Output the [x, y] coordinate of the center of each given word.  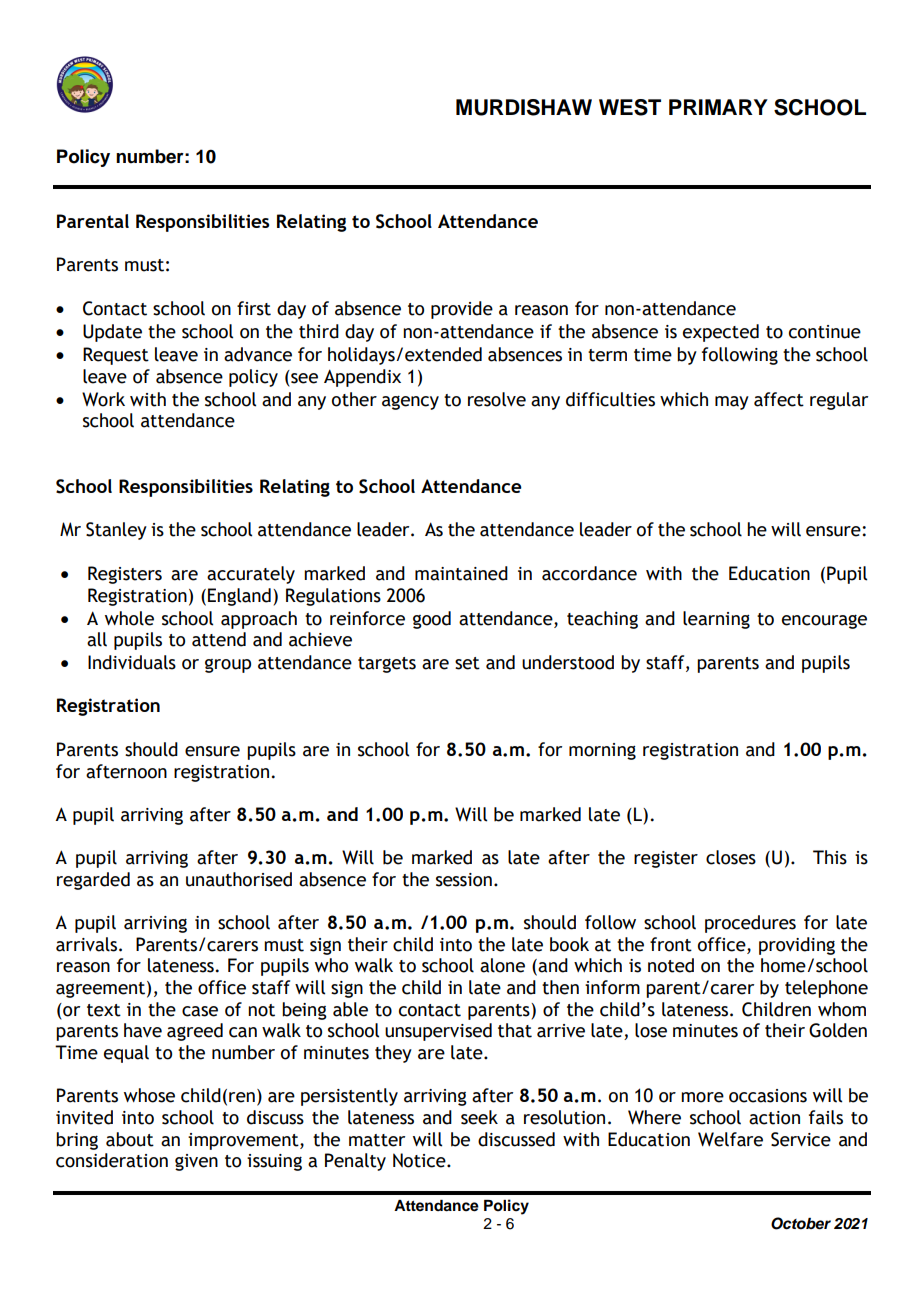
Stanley [116, 531]
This [830, 857]
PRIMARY [718, 107]
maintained [461, 573]
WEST [630, 107]
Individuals [132, 662]
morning [602, 751]
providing [797, 946]
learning [716, 620]
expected [721, 333]
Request [116, 356]
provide [462, 310]
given [196, 1162]
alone [502, 965]
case [200, 1011]
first [254, 308]
